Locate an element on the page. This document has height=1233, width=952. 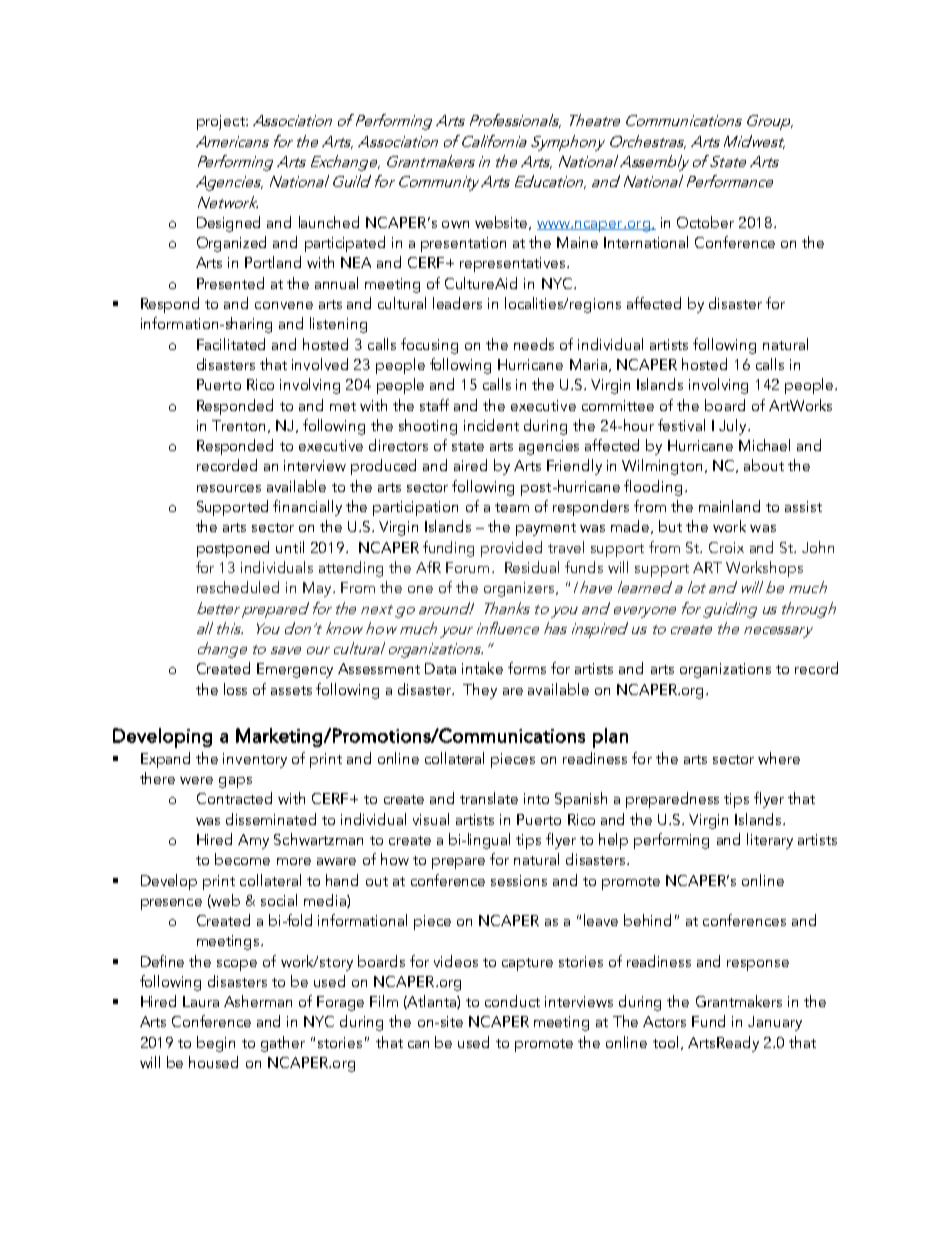
Laura is located at coordinates (201, 1001).
